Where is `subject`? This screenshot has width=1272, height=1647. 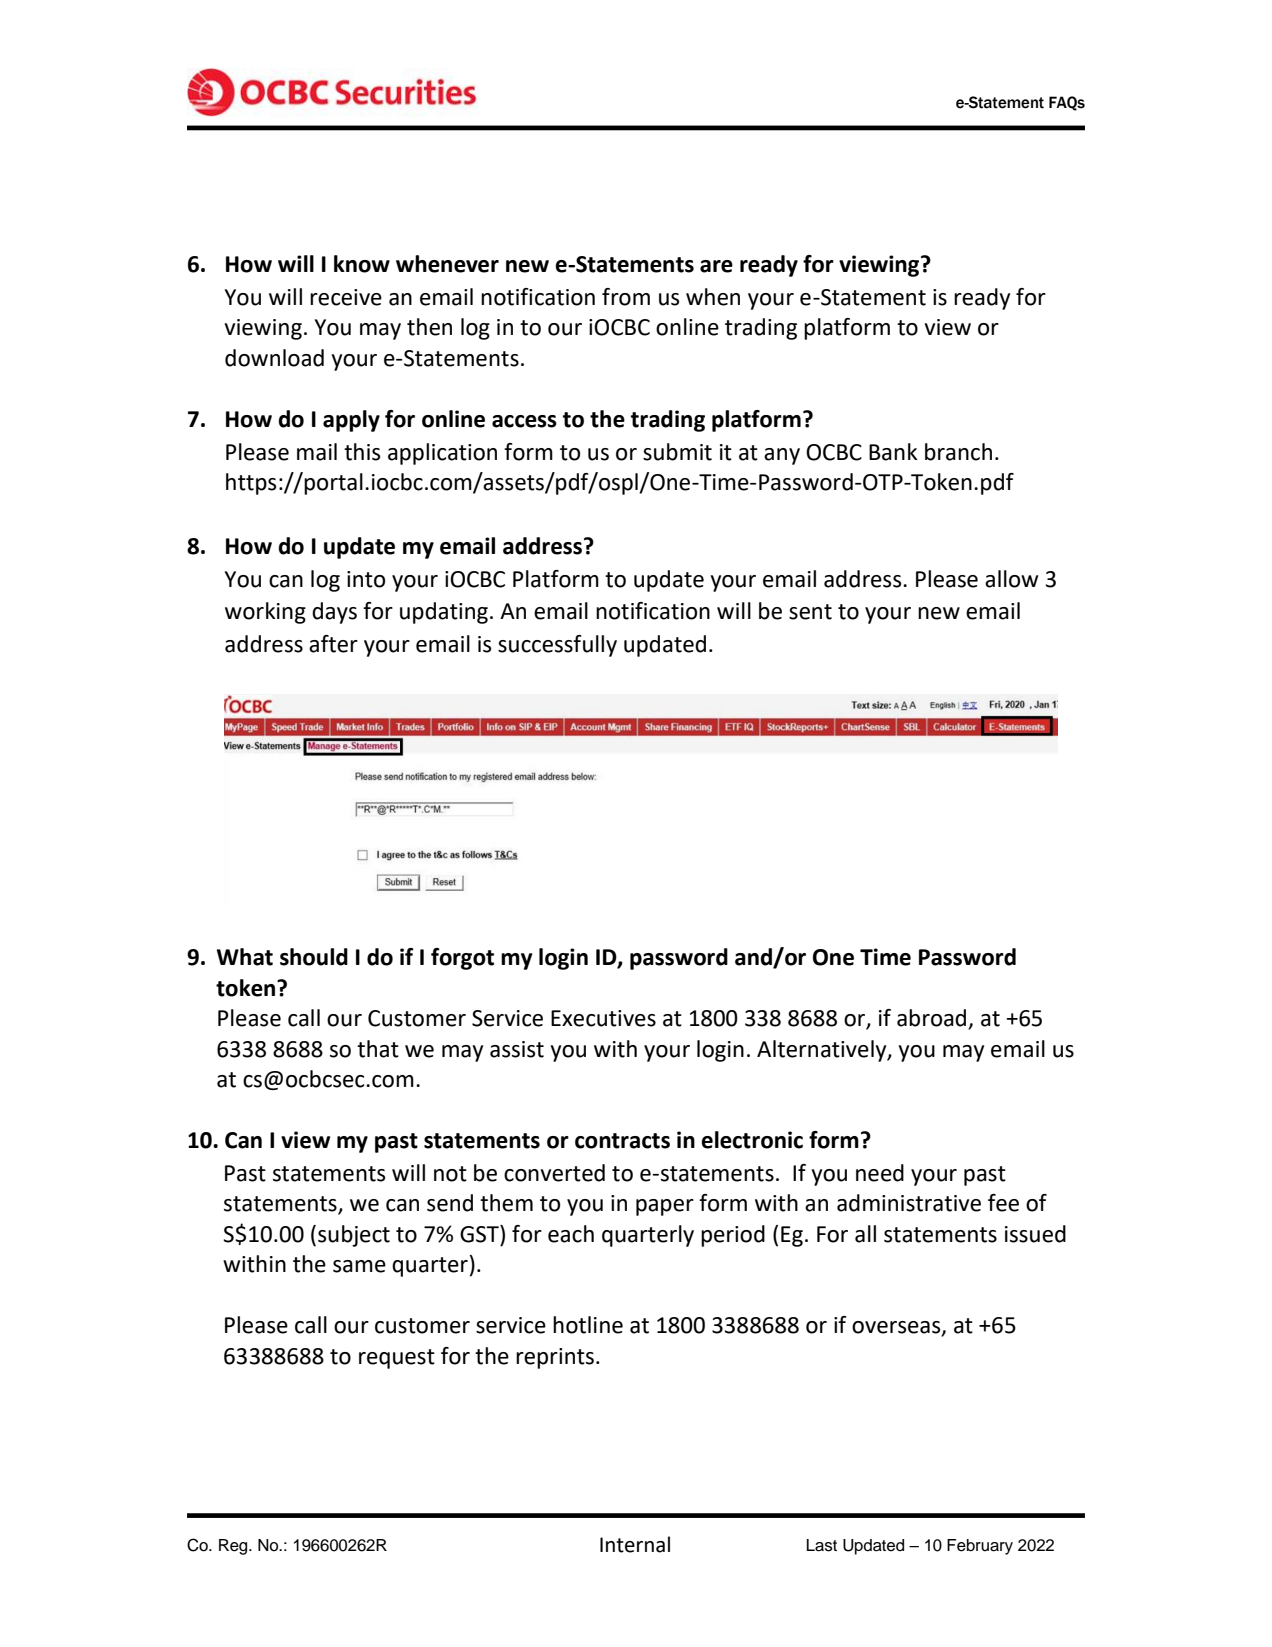 subject is located at coordinates (354, 1236).
